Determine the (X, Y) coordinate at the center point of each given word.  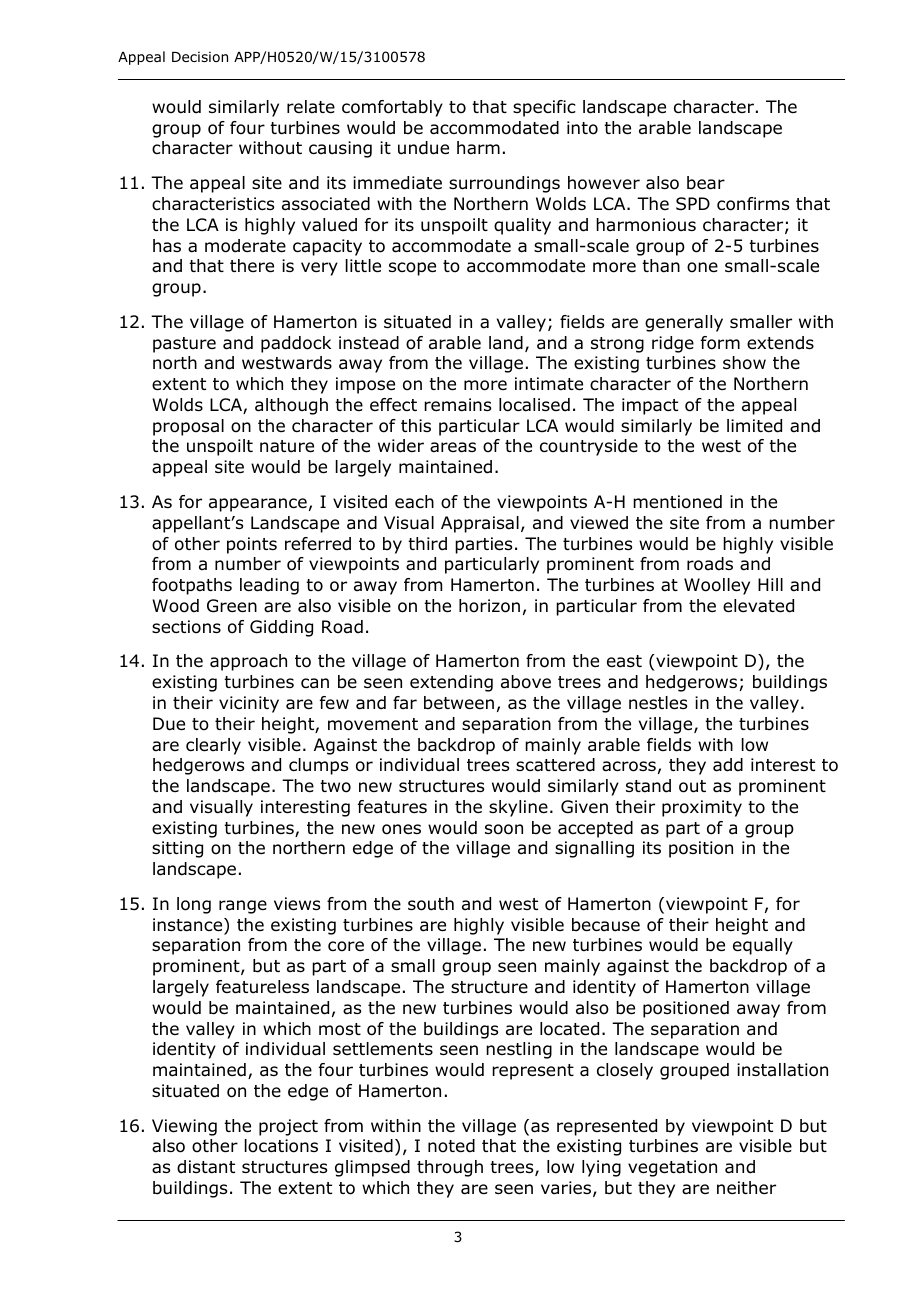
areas (453, 447)
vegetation (672, 1168)
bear (706, 183)
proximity (702, 808)
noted (451, 1146)
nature (287, 446)
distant (206, 1167)
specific (544, 108)
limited (754, 426)
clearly (213, 746)
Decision (200, 57)
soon (504, 829)
